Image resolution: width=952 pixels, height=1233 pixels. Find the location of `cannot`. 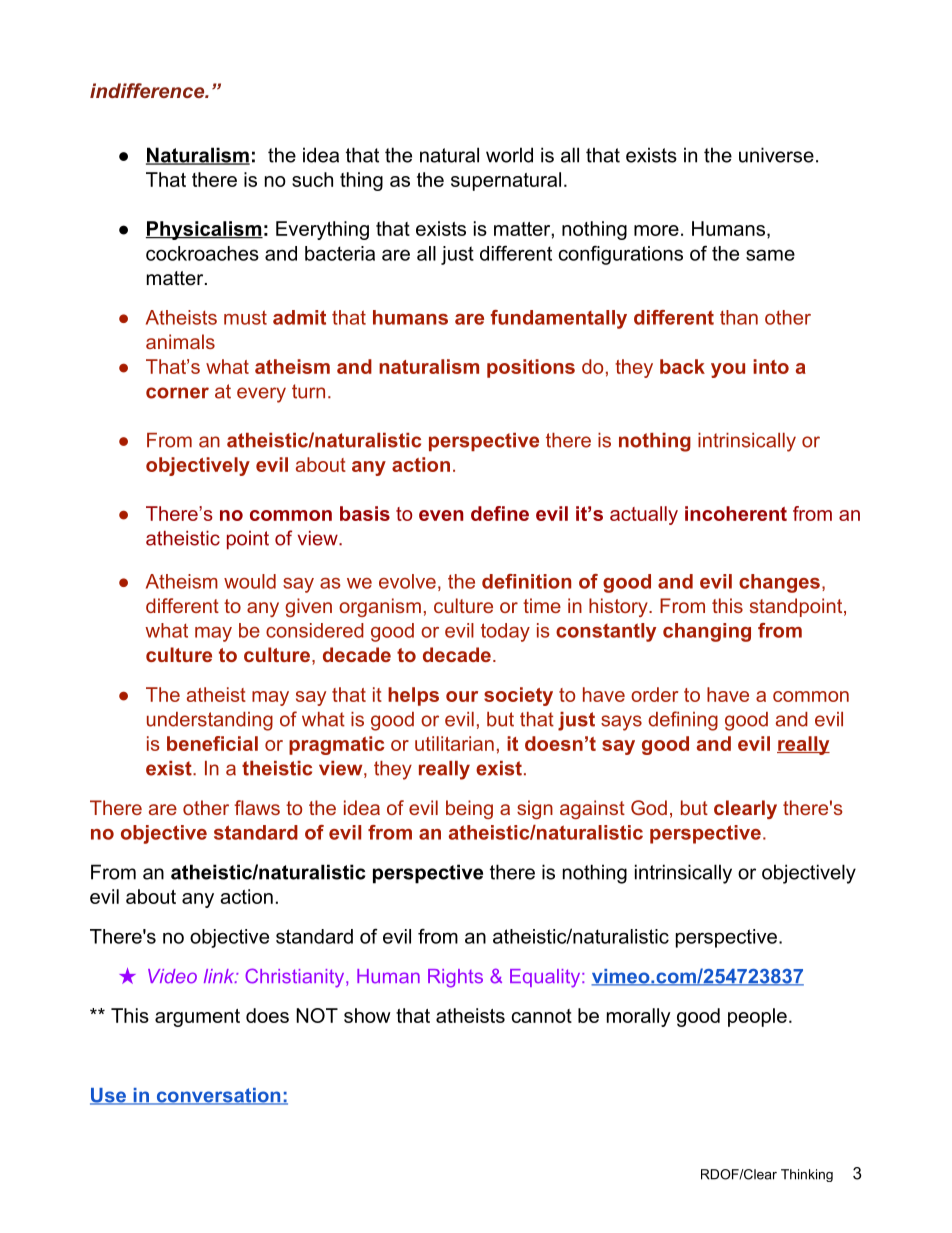

cannot is located at coordinates (542, 1016).
